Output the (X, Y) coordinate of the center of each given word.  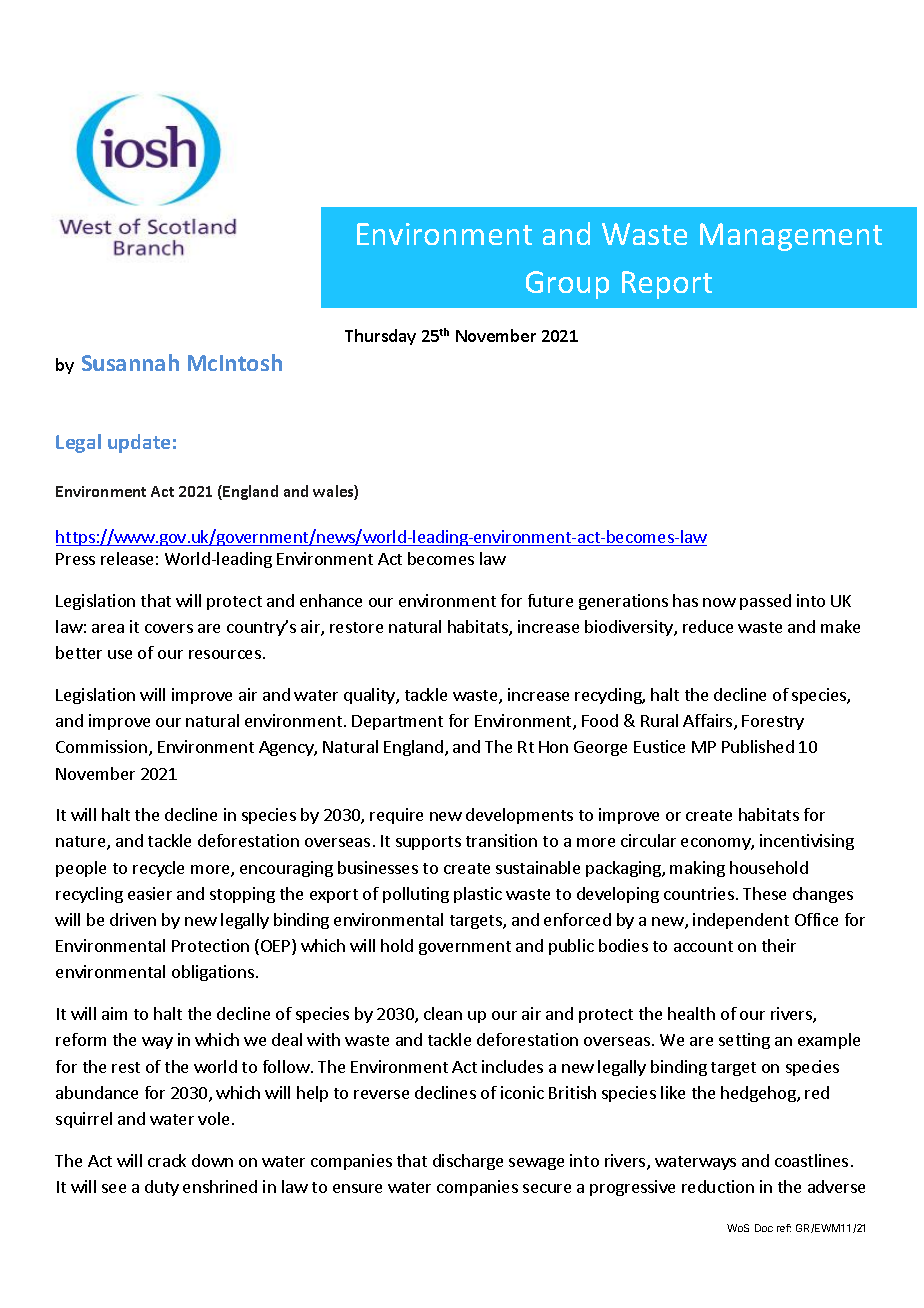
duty (162, 1188)
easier (150, 893)
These (764, 893)
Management (791, 237)
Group (567, 285)
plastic (478, 895)
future (550, 600)
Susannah (130, 362)
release (127, 558)
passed (765, 602)
